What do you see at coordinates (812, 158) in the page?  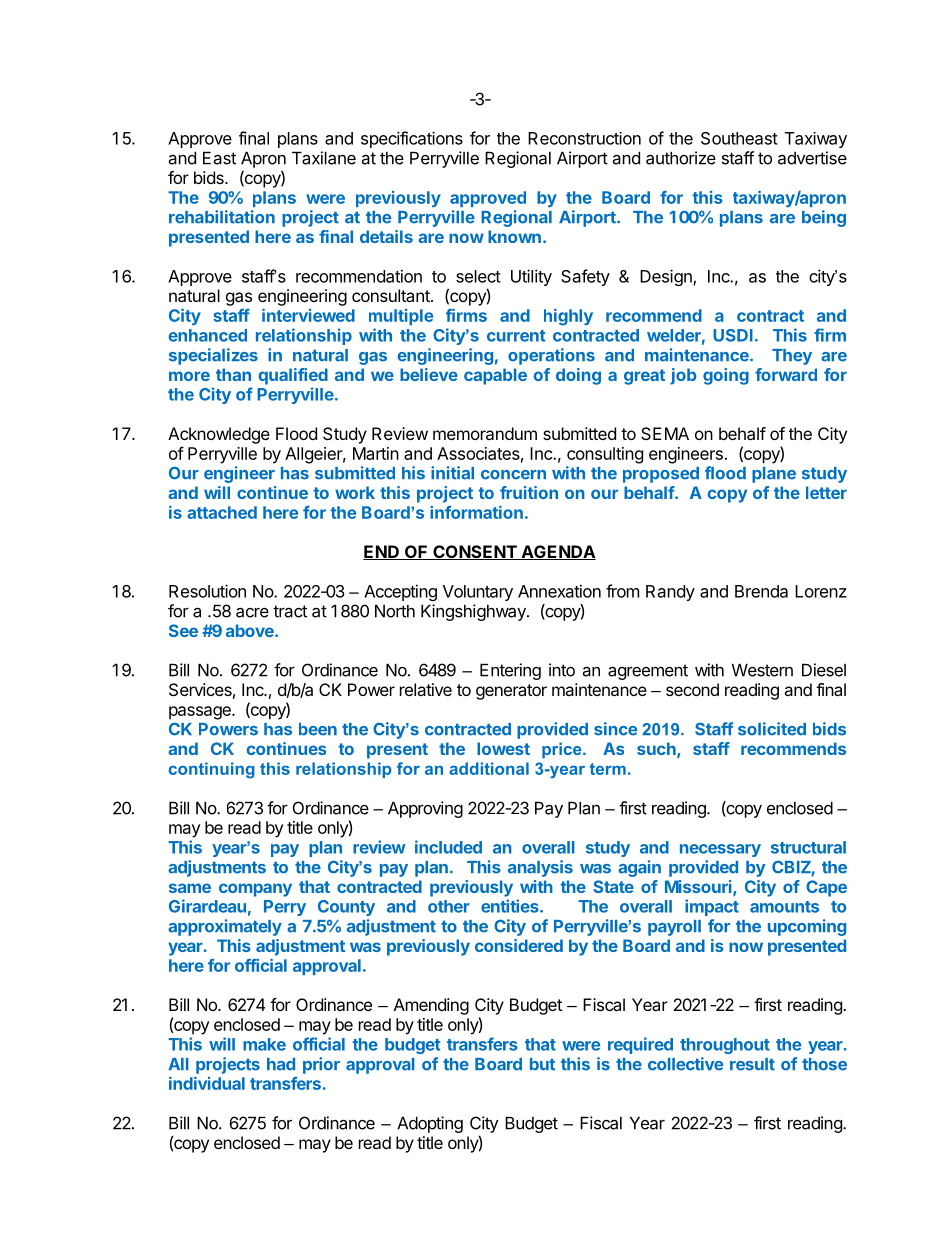 I see `advertise` at bounding box center [812, 158].
